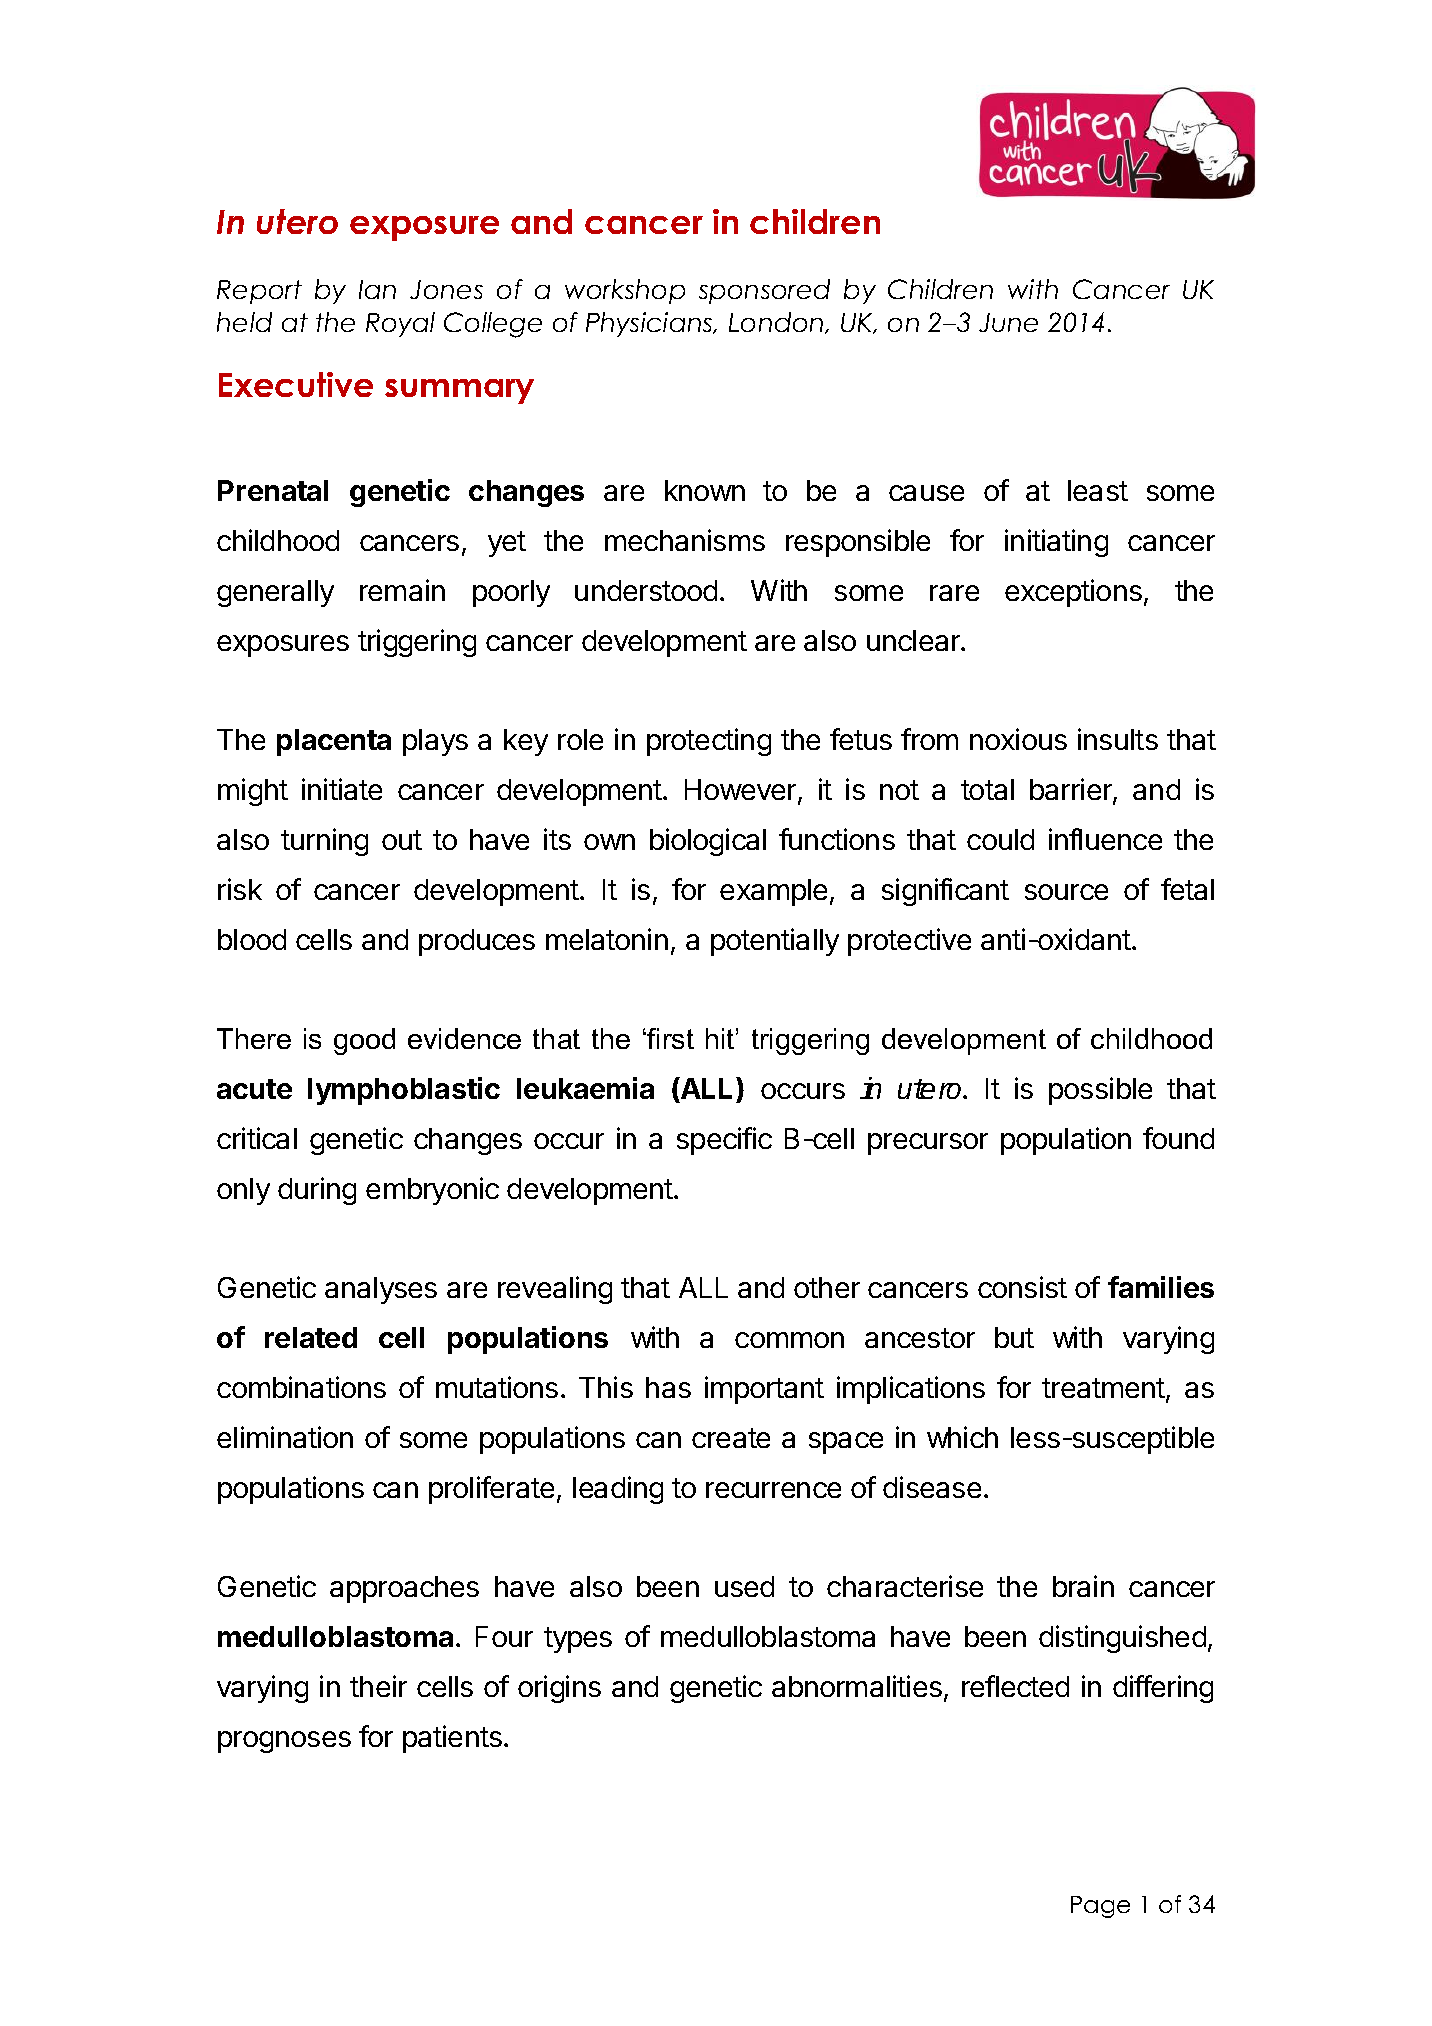  Describe the element at coordinates (724, 1141) in the document. I see `specific` at that location.
